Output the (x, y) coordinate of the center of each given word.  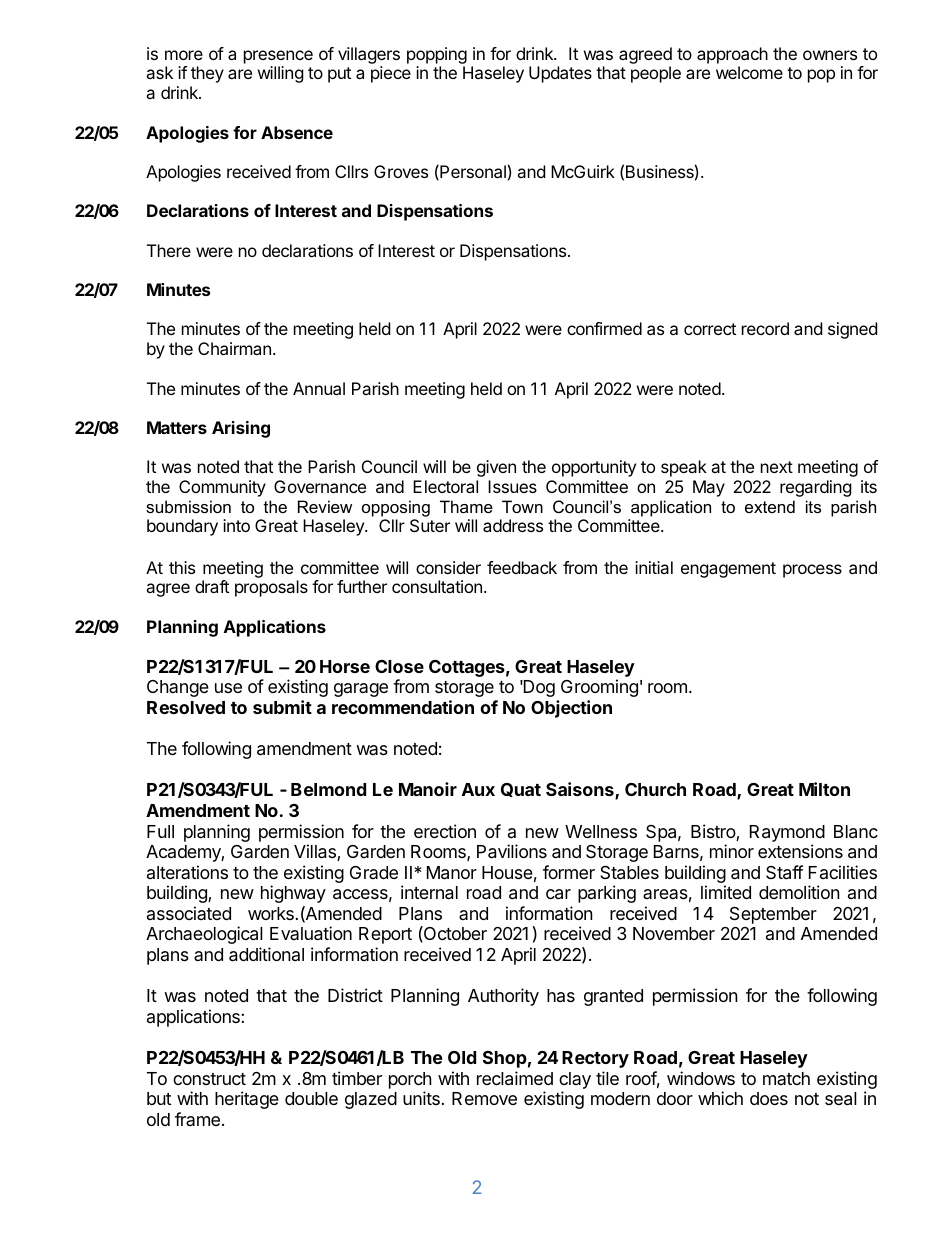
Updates (560, 74)
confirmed (604, 328)
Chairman (234, 348)
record (765, 328)
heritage (247, 1100)
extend (770, 506)
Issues (512, 486)
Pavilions (512, 851)
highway (293, 894)
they (207, 74)
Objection (571, 709)
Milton (824, 789)
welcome (749, 72)
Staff (784, 872)
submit (282, 707)
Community (222, 488)
